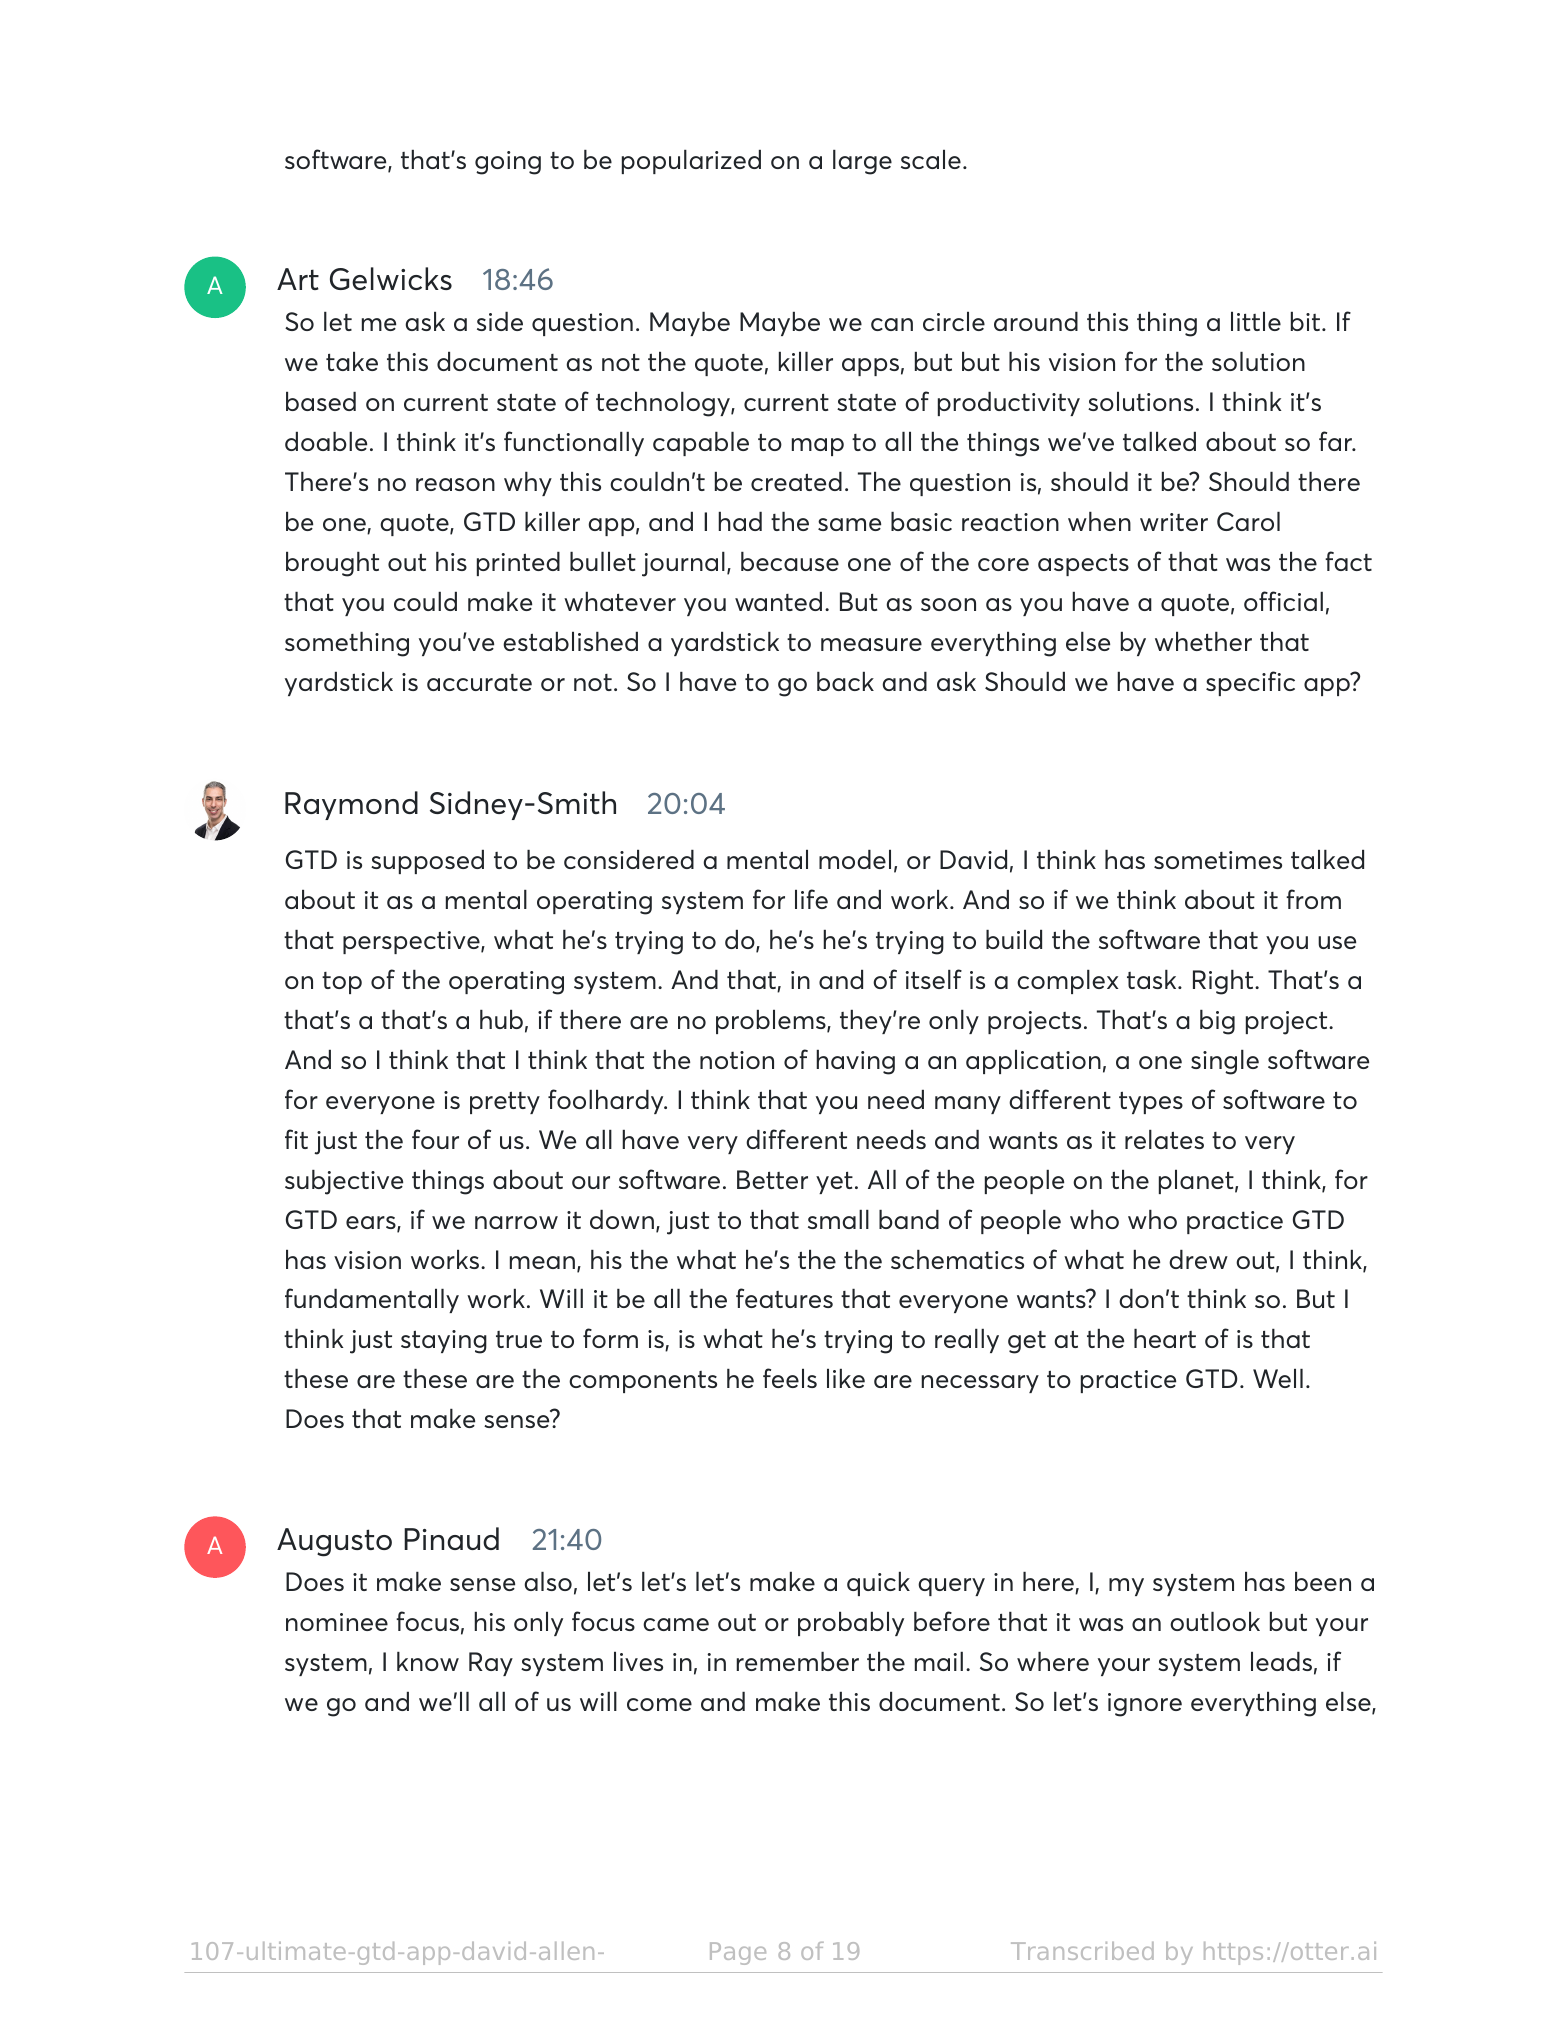 The height and width of the image is (2028, 1567). I want to click on know, so click(428, 1661).
